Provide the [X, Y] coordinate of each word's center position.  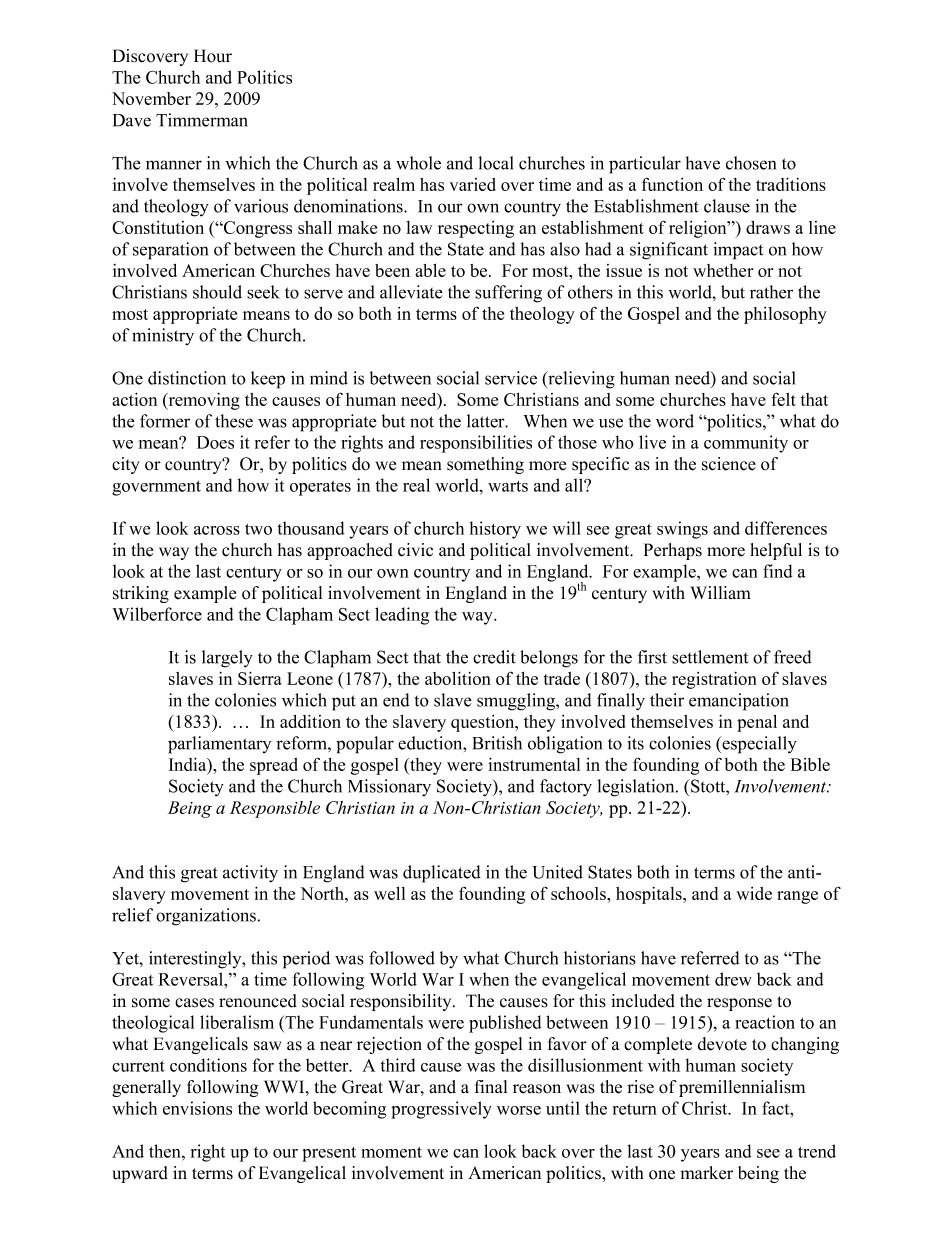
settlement [710, 657]
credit [494, 657]
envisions [197, 1108]
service [511, 378]
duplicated [441, 874]
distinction [187, 378]
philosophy [785, 315]
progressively [441, 1110]
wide [754, 893]
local [495, 163]
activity [250, 874]
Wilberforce [157, 614]
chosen [751, 163]
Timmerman [202, 120]
